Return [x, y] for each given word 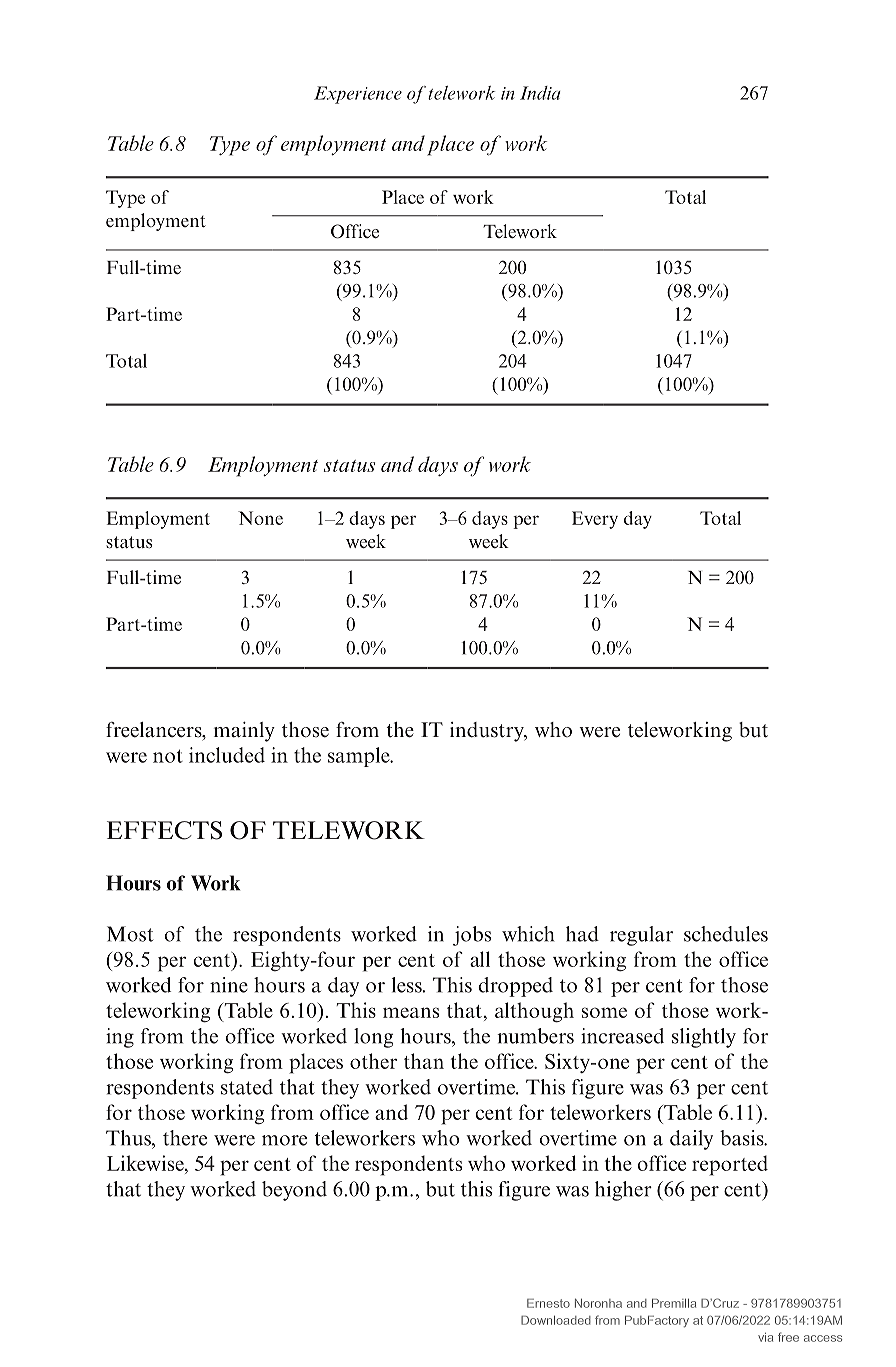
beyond [294, 1191]
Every [595, 520]
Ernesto [548, 1303]
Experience [358, 95]
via [765, 1337]
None [260, 518]
